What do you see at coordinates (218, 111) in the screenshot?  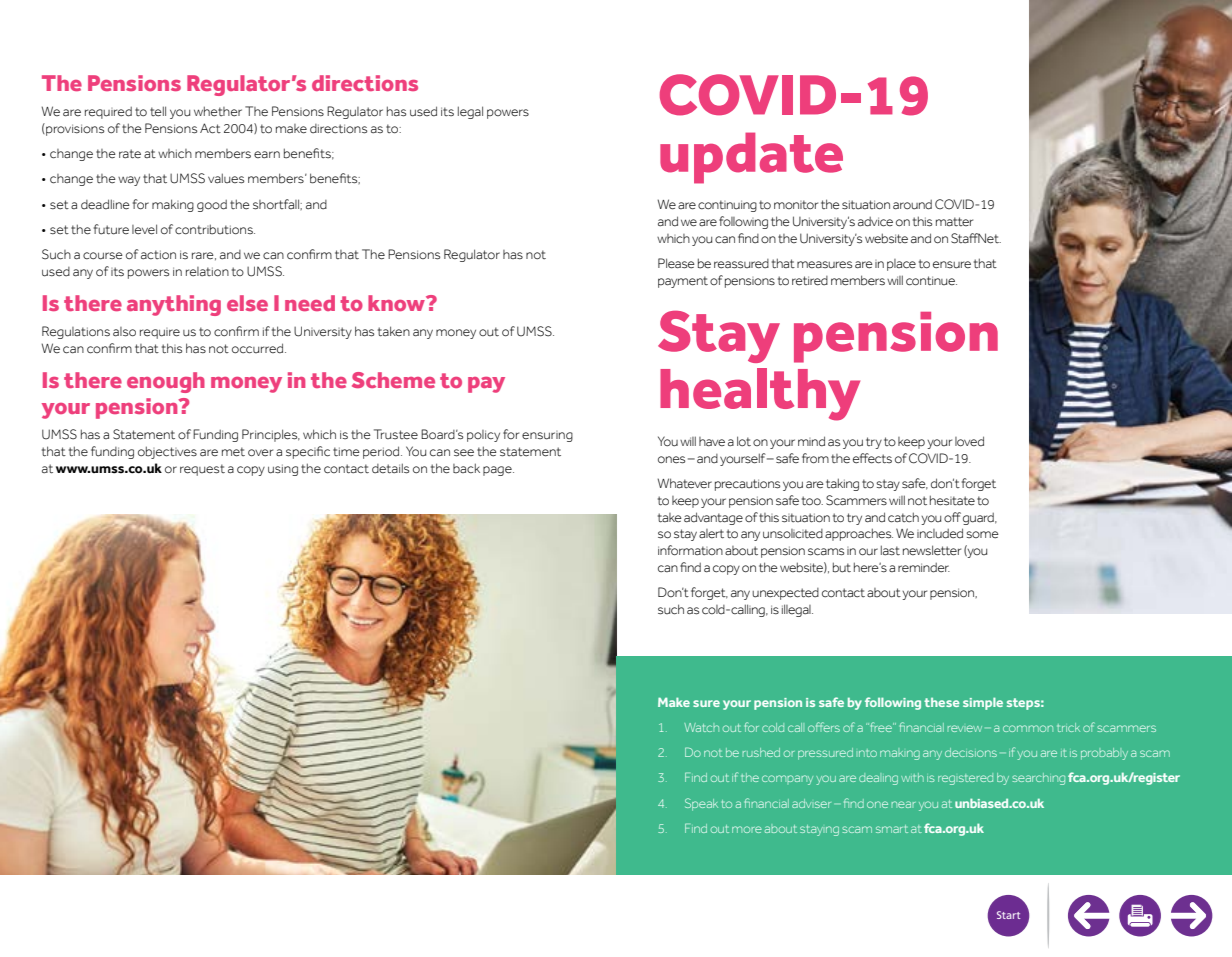 I see `whether` at bounding box center [218, 111].
